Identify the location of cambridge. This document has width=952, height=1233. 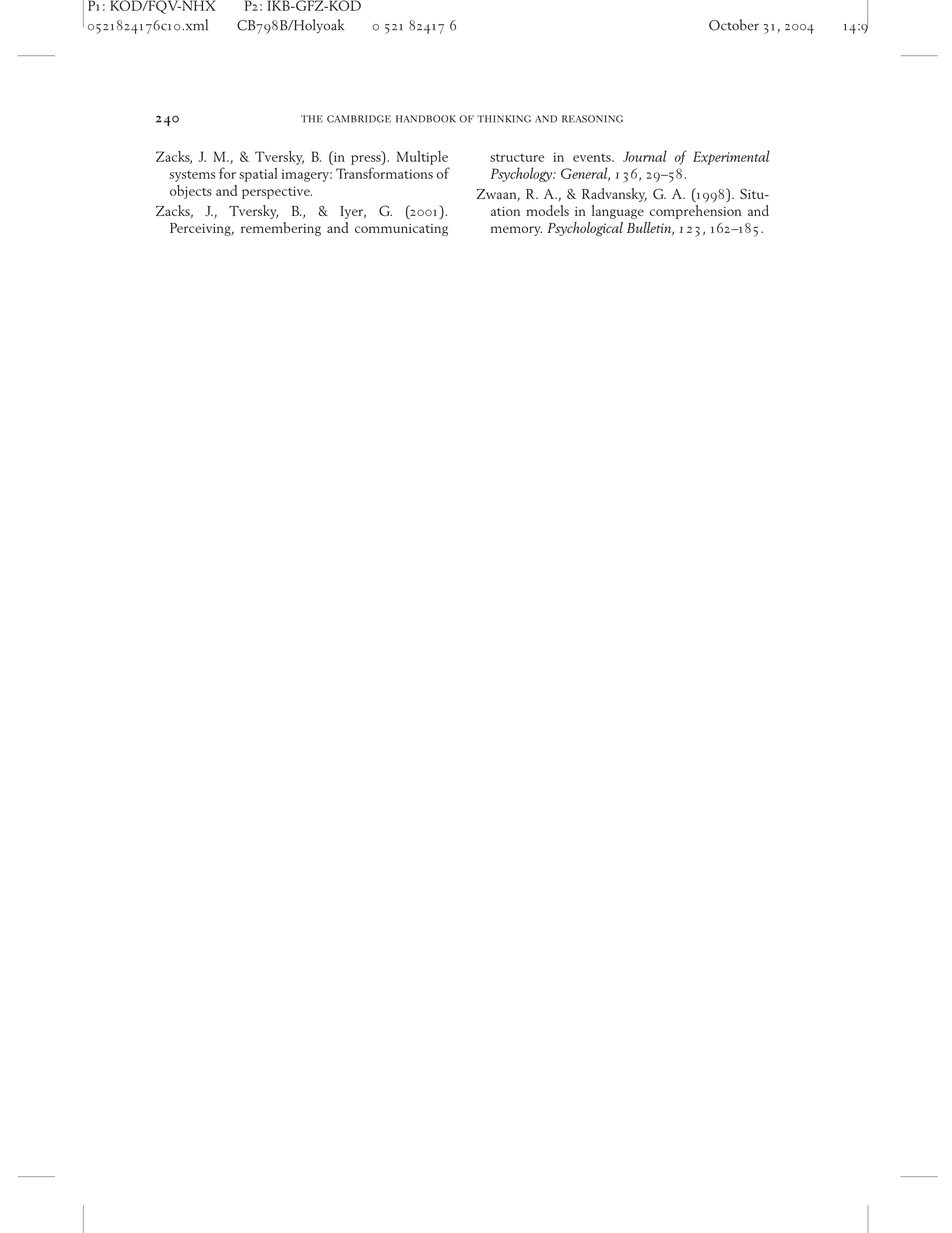
(359, 119).
